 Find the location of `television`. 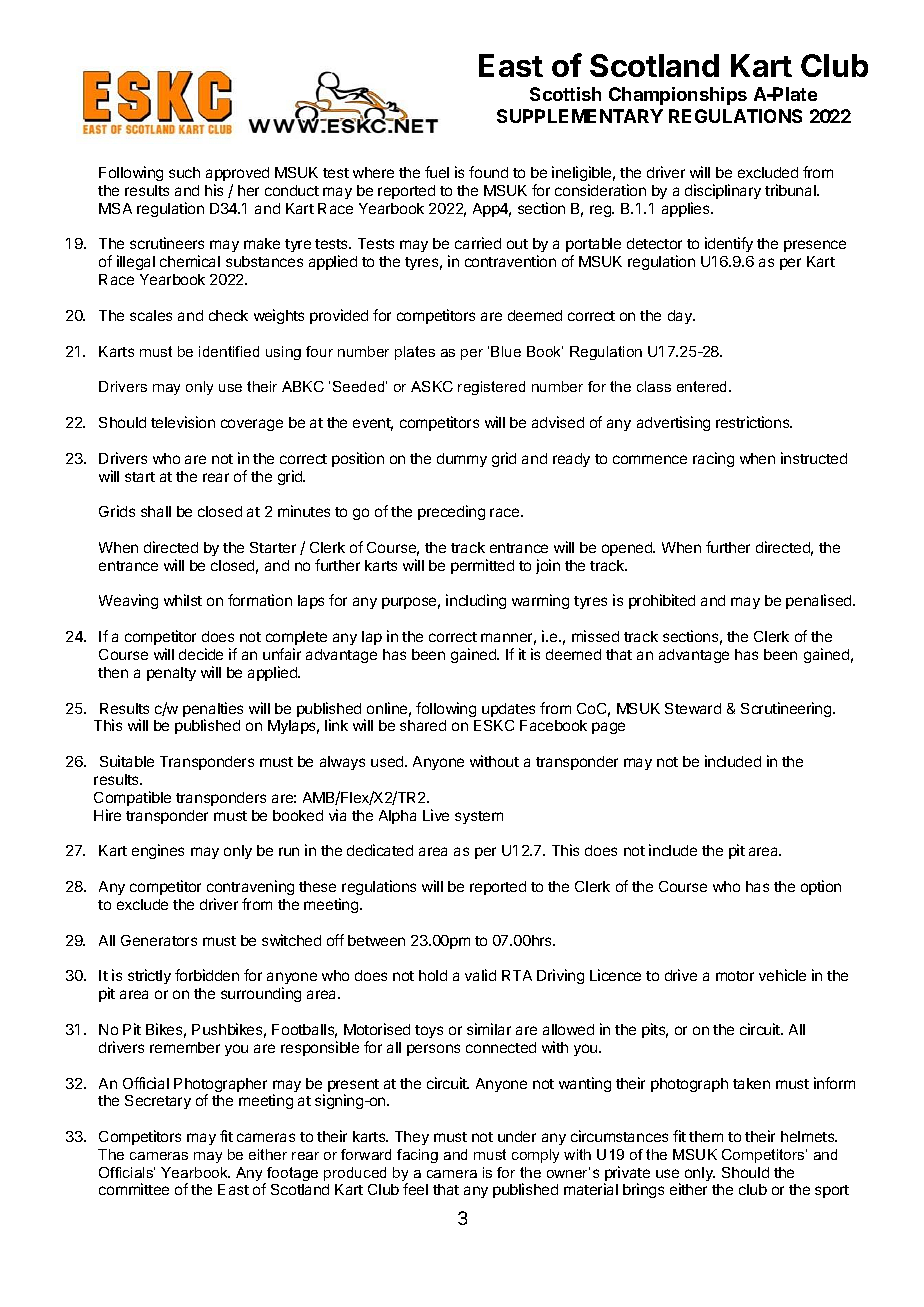

television is located at coordinates (183, 422).
